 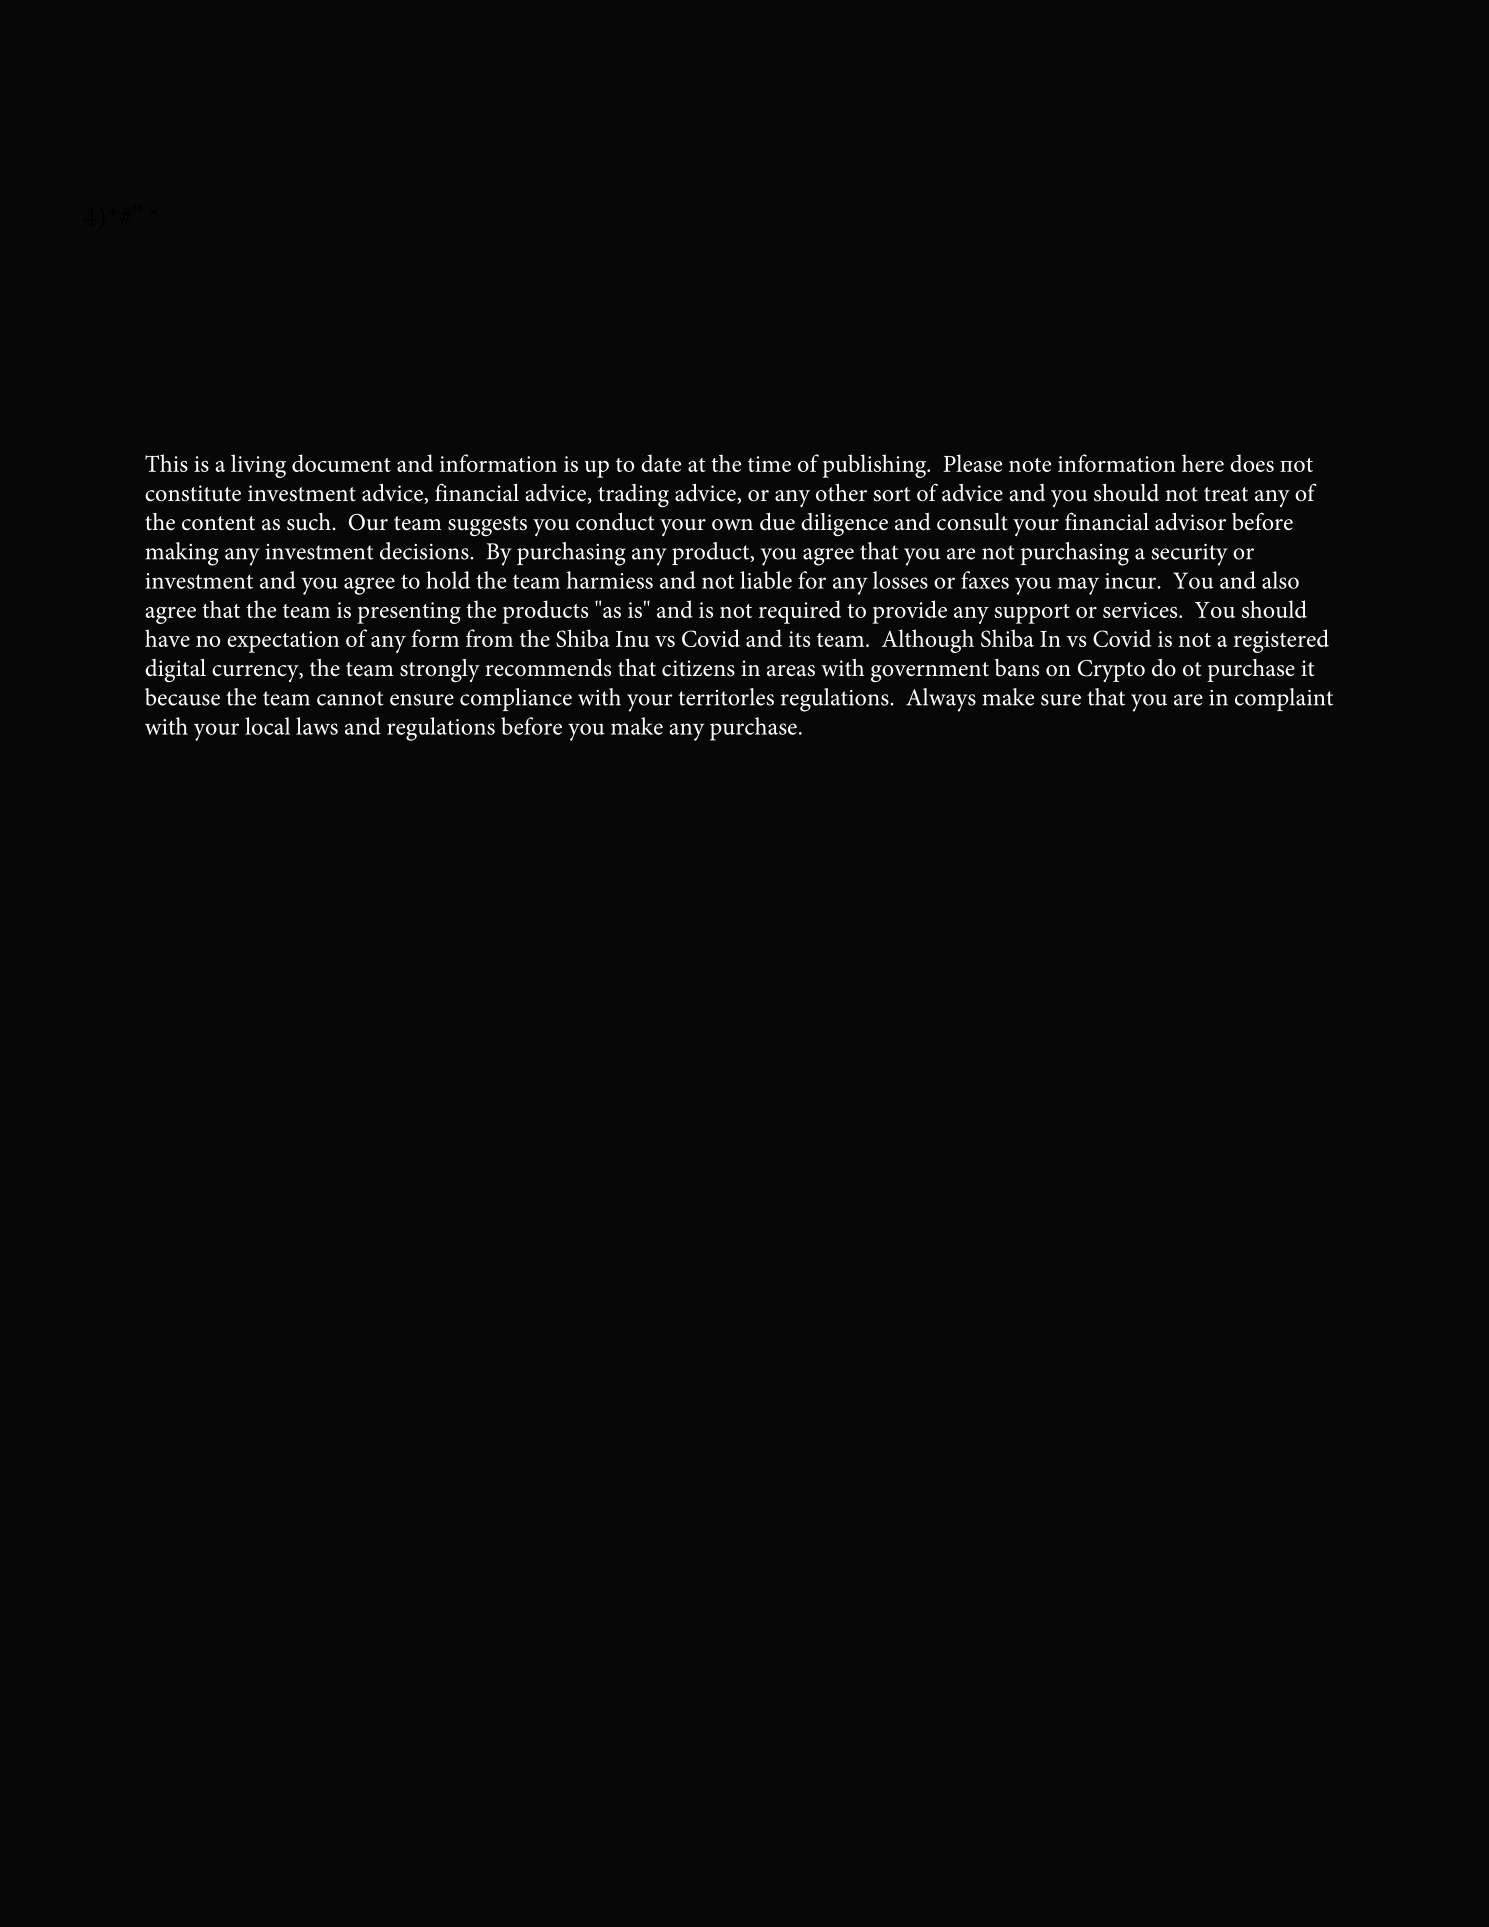 I want to click on citizens, so click(x=698, y=668).
